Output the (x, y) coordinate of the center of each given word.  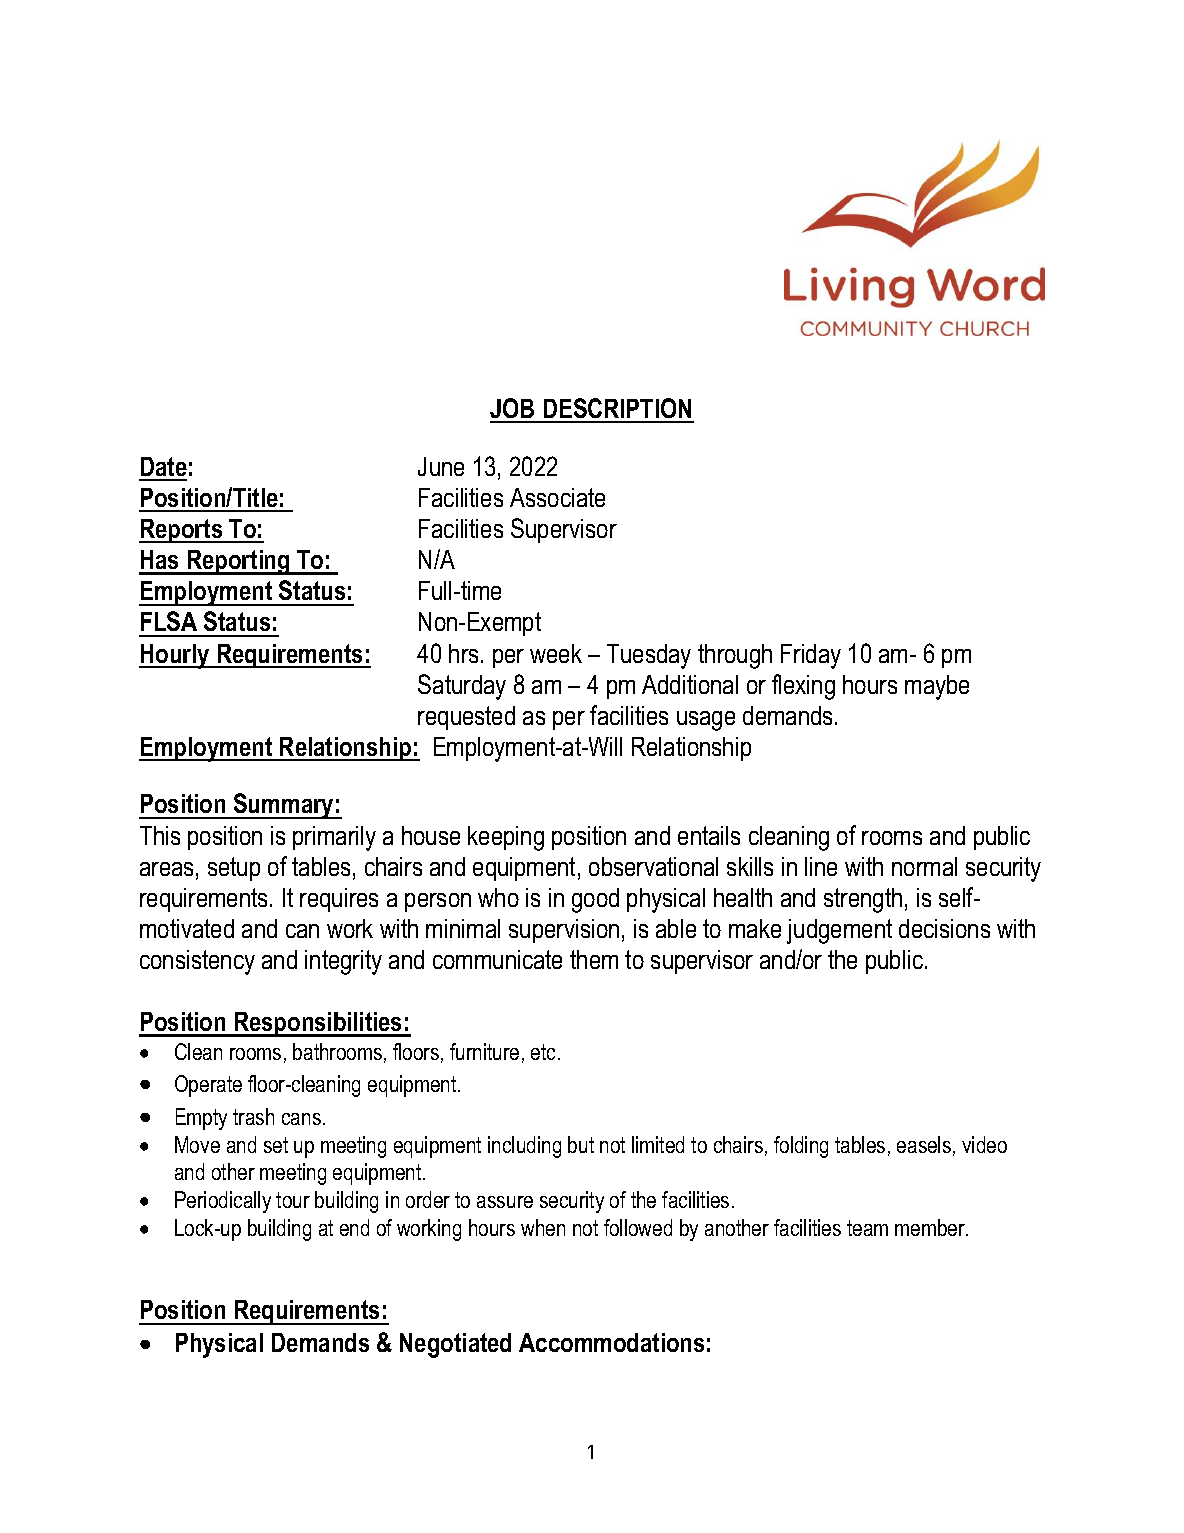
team (867, 1228)
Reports (182, 531)
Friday (811, 656)
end (354, 1227)
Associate (557, 497)
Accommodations (611, 1342)
